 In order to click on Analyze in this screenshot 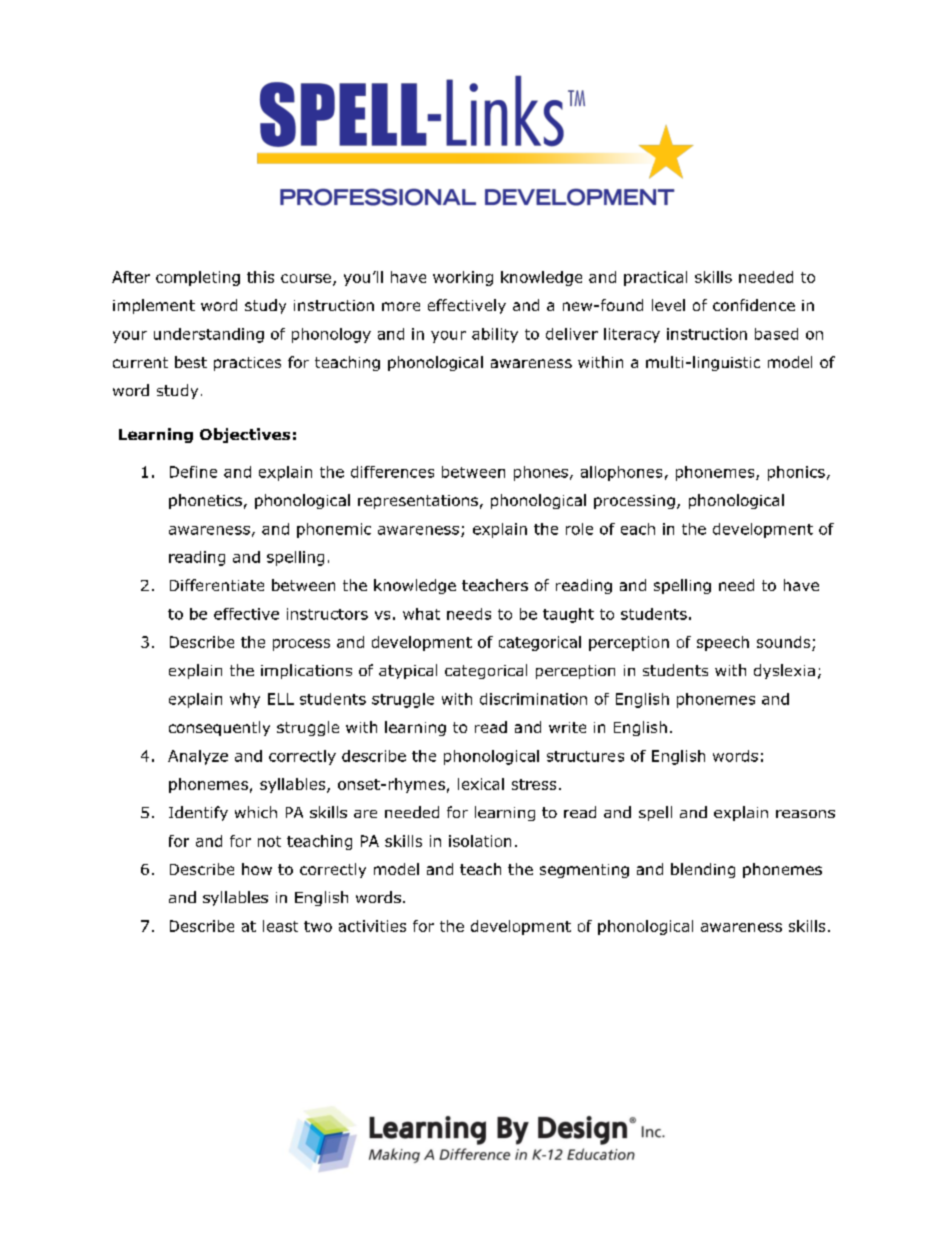, I will do `click(198, 757)`.
